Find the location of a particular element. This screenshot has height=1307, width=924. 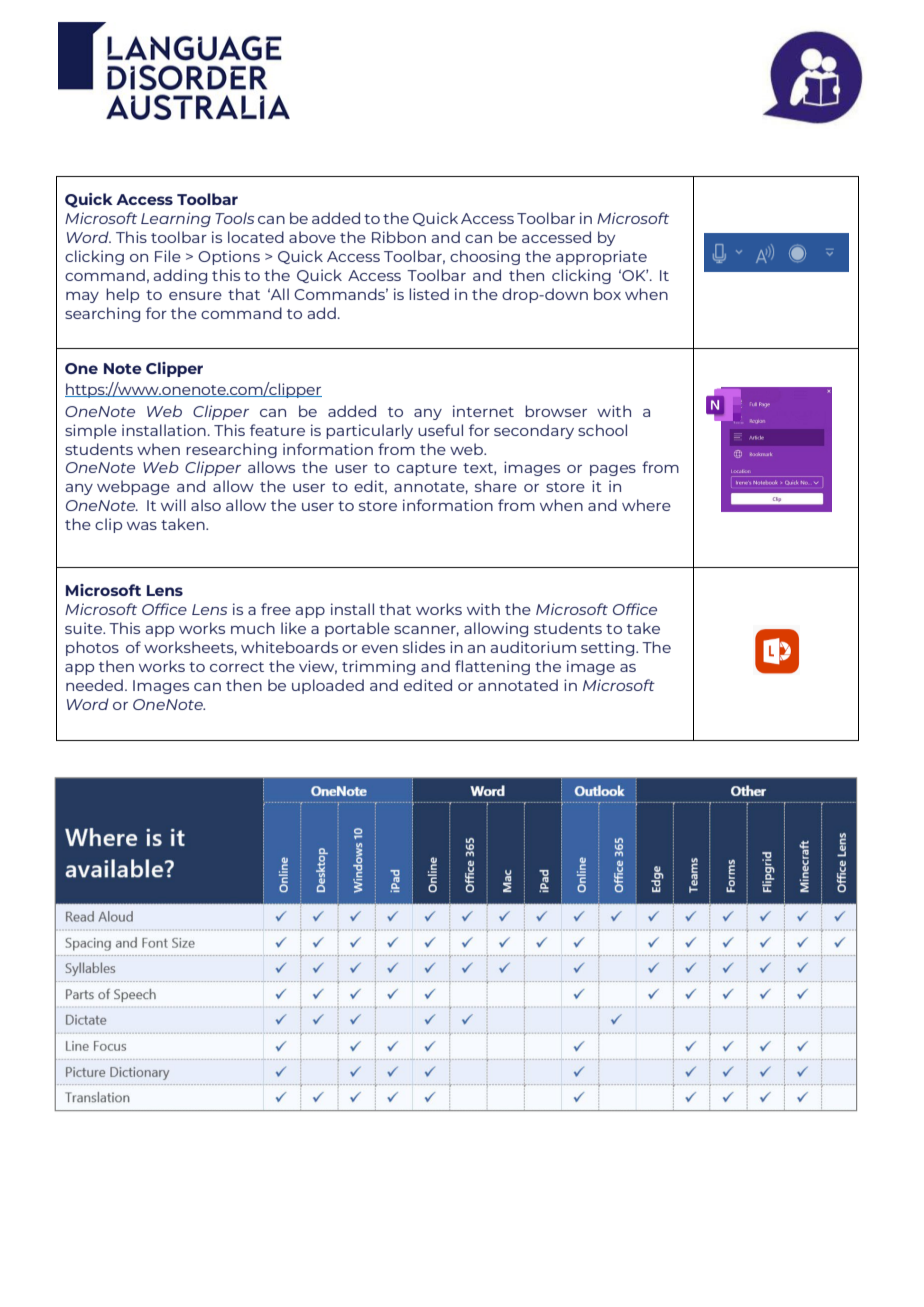

trimming is located at coordinates (378, 667).
